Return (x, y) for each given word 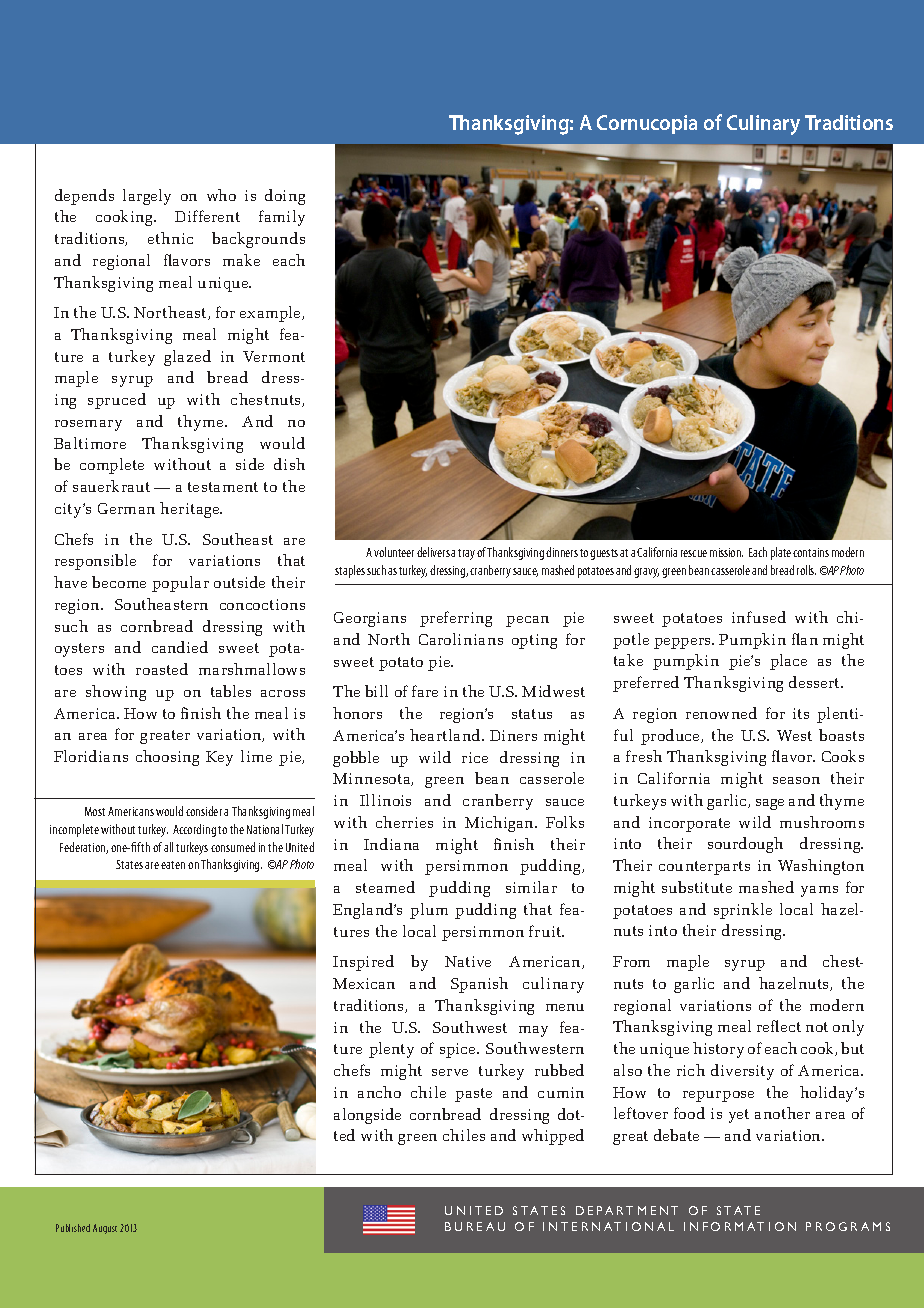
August (105, 1229)
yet (739, 1116)
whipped (553, 1137)
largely (147, 197)
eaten (173, 865)
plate (781, 553)
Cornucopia (647, 124)
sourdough (745, 845)
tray (466, 554)
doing (285, 197)
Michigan (500, 824)
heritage (191, 510)
